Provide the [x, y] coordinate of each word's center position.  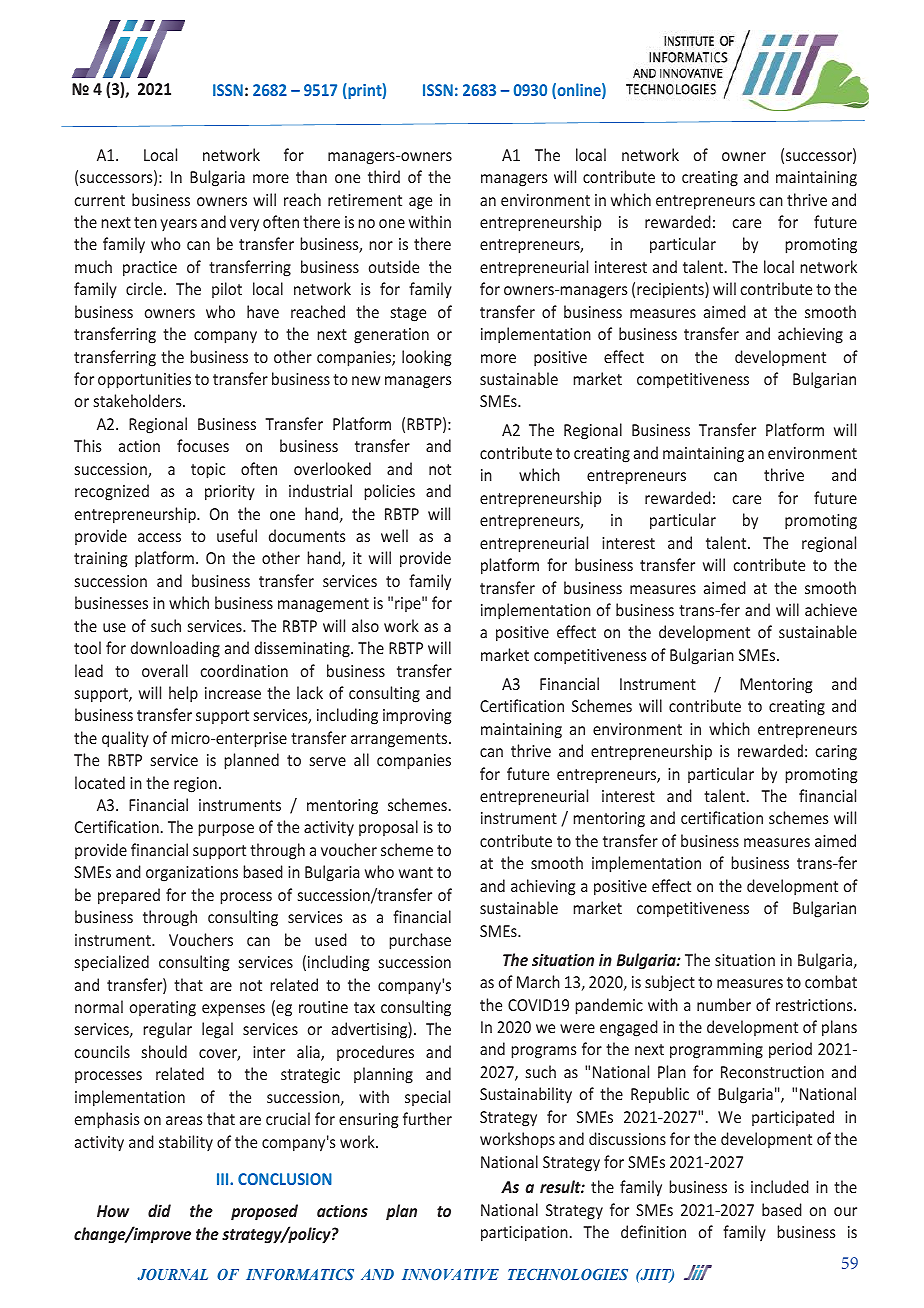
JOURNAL [172, 1274]
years [178, 225]
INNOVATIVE [450, 1274]
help [183, 694]
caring [836, 753]
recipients [671, 290]
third [384, 176]
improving [417, 717]
